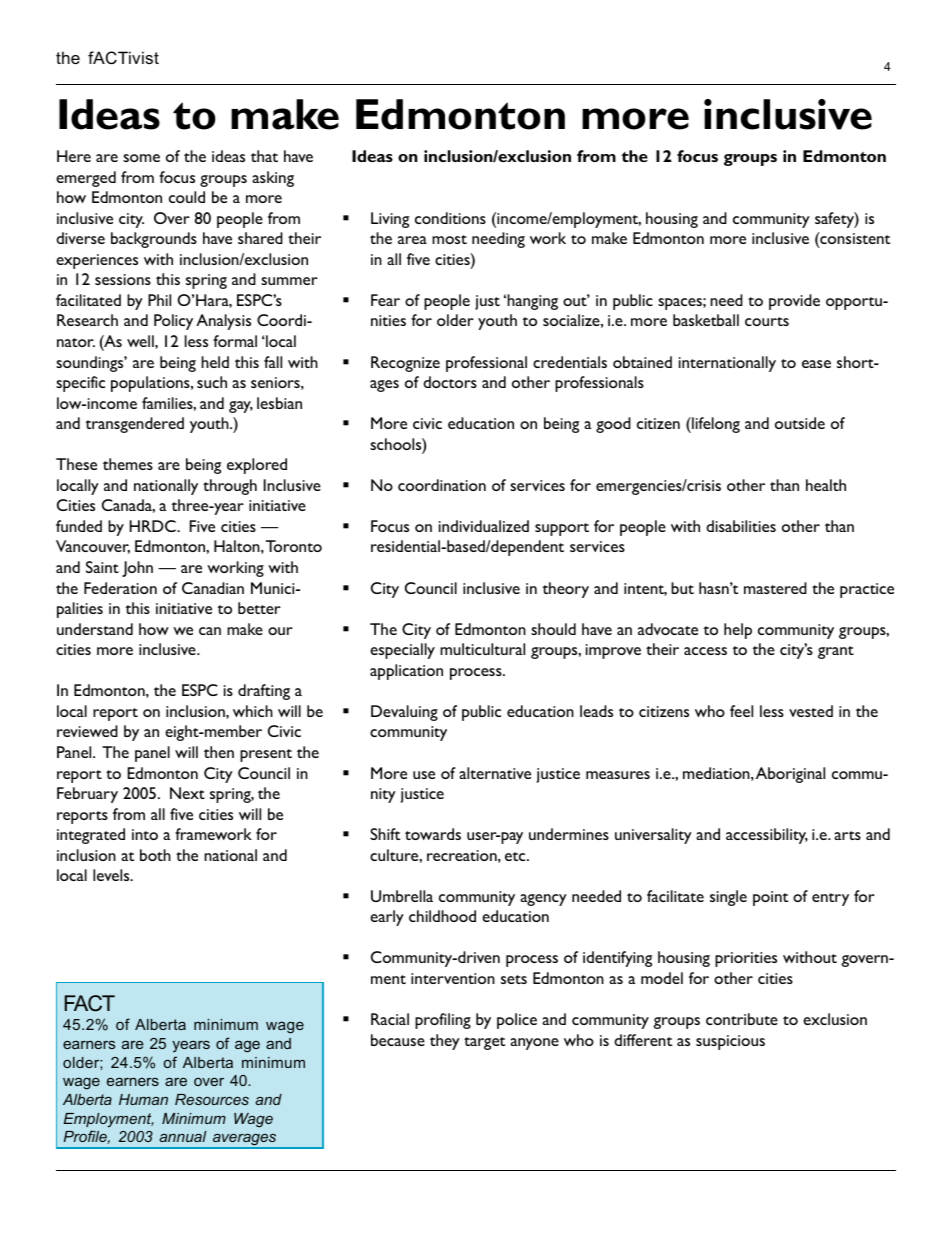 Image resolution: width=952 pixels, height=1233 pixels. Describe the element at coordinates (143, 1099) in the screenshot. I see `Human` at that location.
